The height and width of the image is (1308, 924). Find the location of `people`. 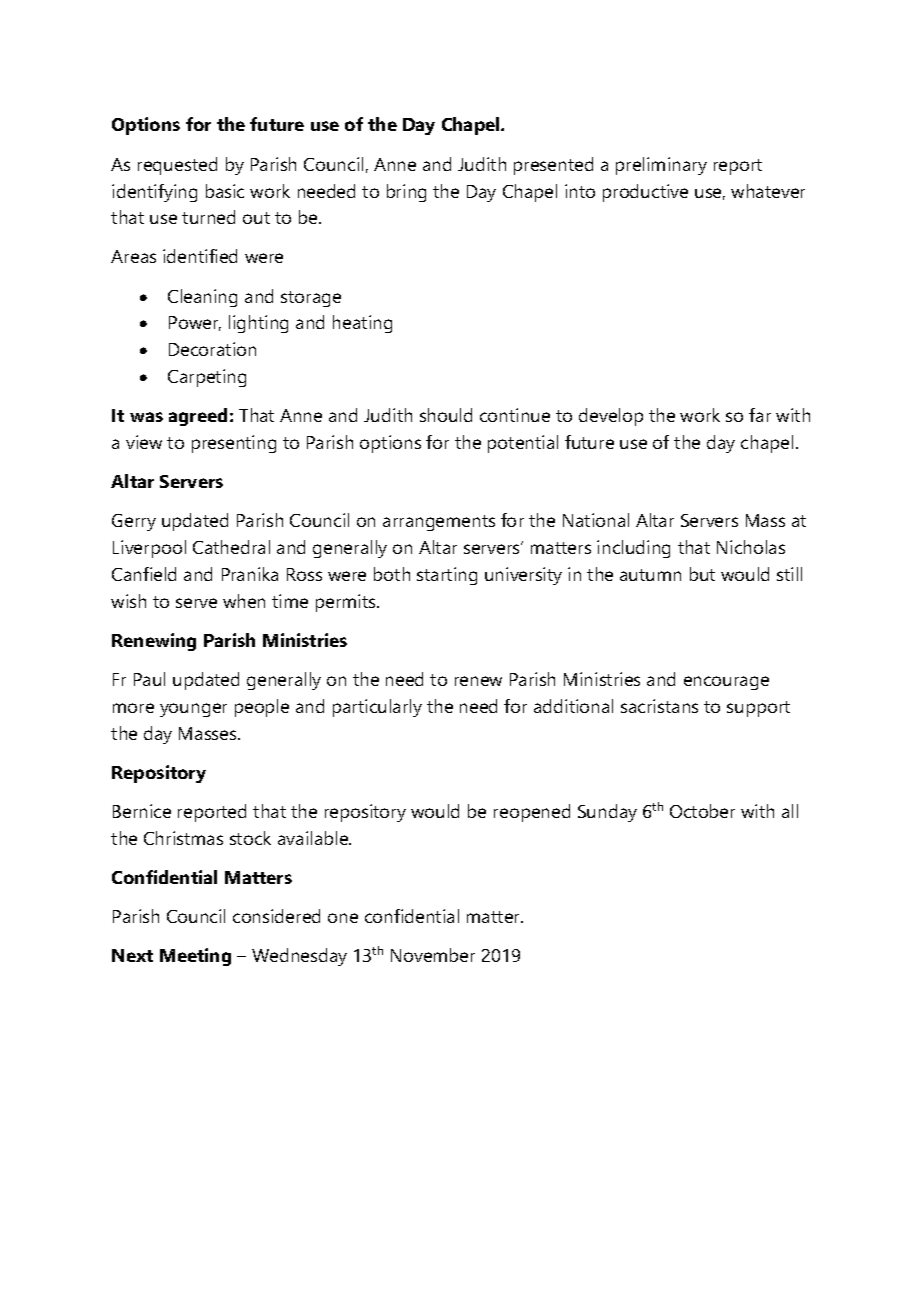

people is located at coordinates (262, 708).
